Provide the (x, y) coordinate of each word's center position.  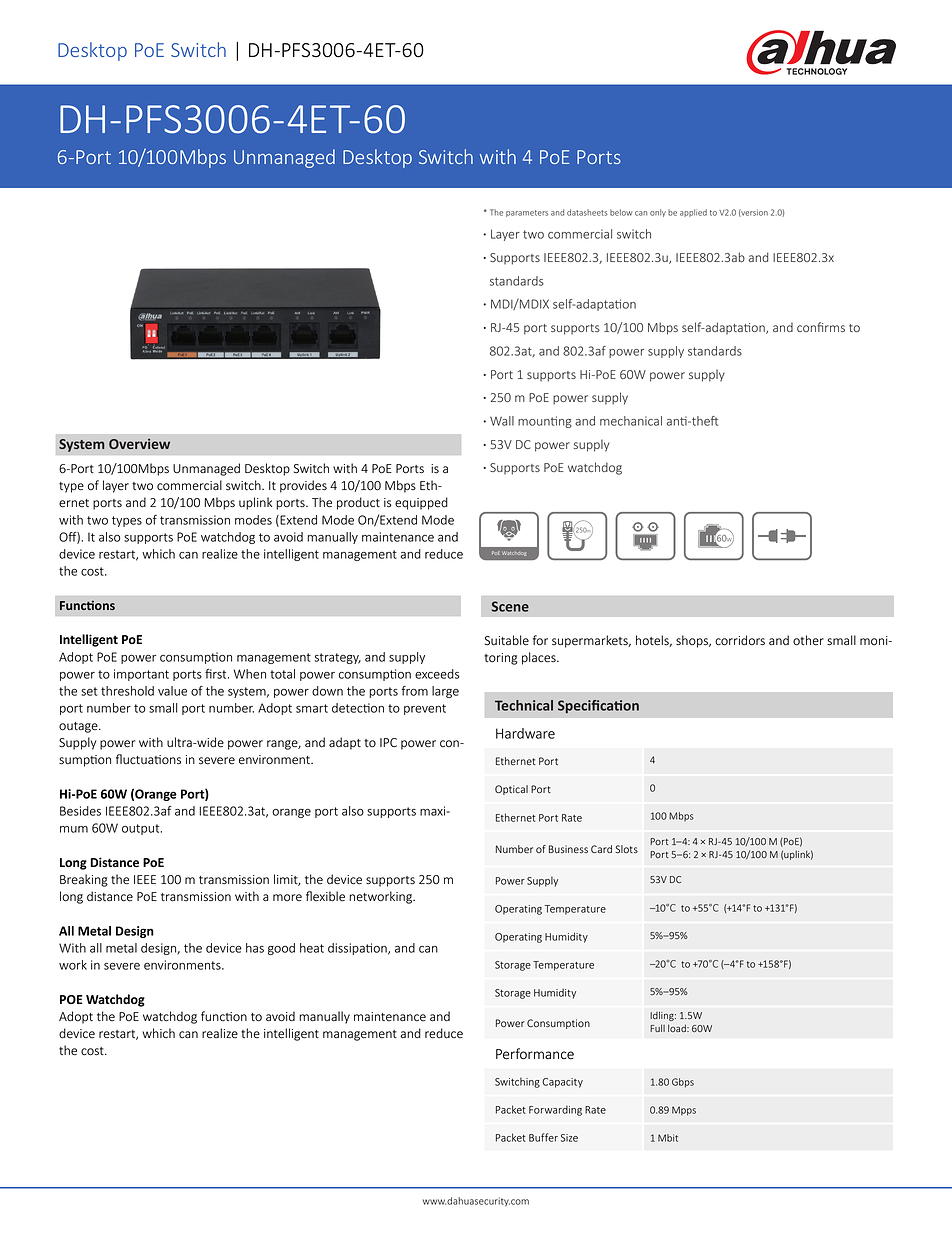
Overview (139, 443)
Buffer (543, 1137)
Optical (511, 790)
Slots (627, 849)
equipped (421, 503)
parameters (527, 213)
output (142, 829)
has (255, 948)
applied (693, 213)
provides (303, 486)
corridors (740, 640)
